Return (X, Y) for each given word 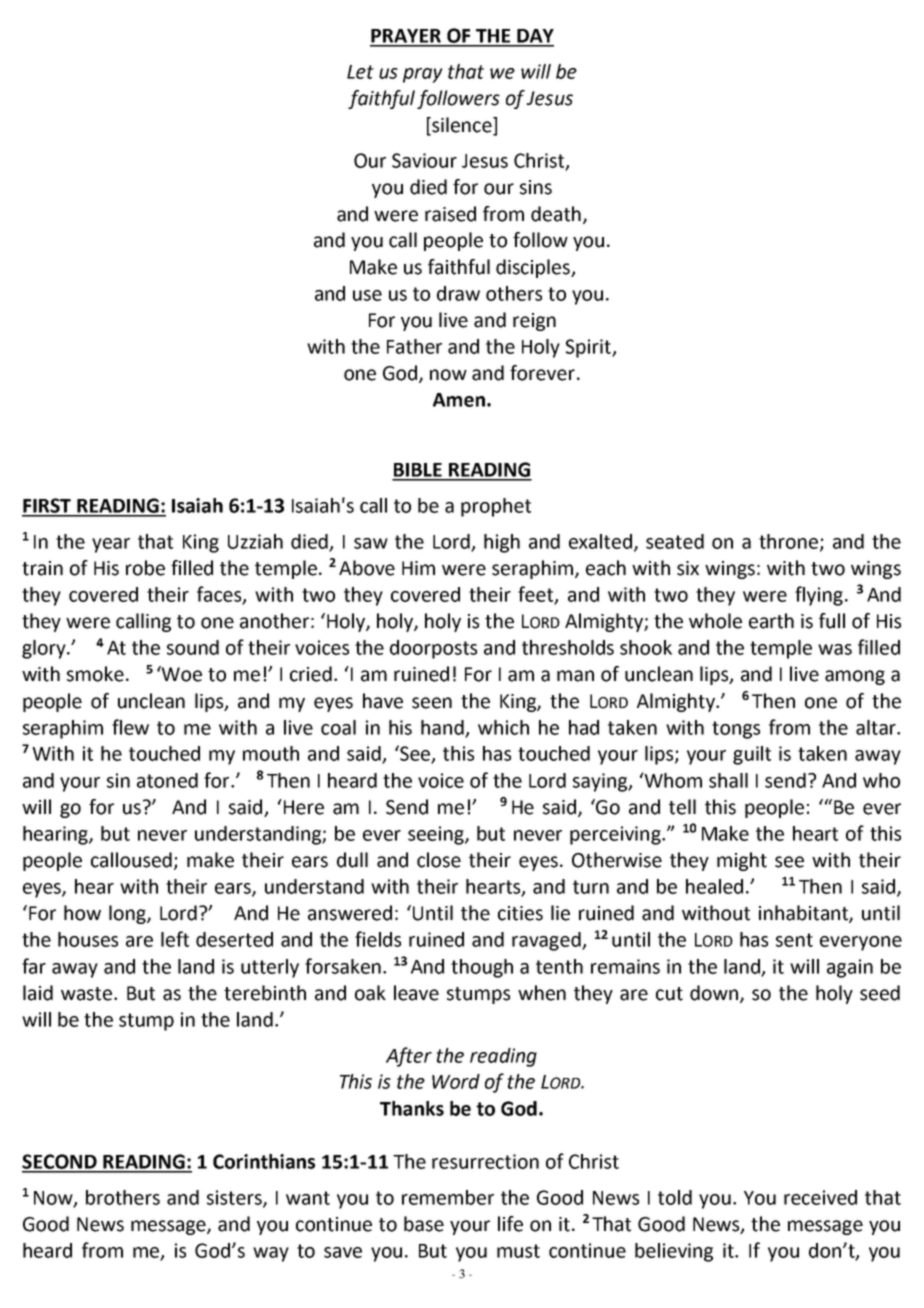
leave (416, 993)
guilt (752, 755)
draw (458, 293)
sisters (235, 1198)
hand (443, 728)
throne (790, 542)
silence (462, 125)
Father (414, 346)
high (502, 543)
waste (88, 994)
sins (536, 187)
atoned (167, 780)
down (715, 993)
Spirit (589, 348)
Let (360, 72)
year (111, 545)
